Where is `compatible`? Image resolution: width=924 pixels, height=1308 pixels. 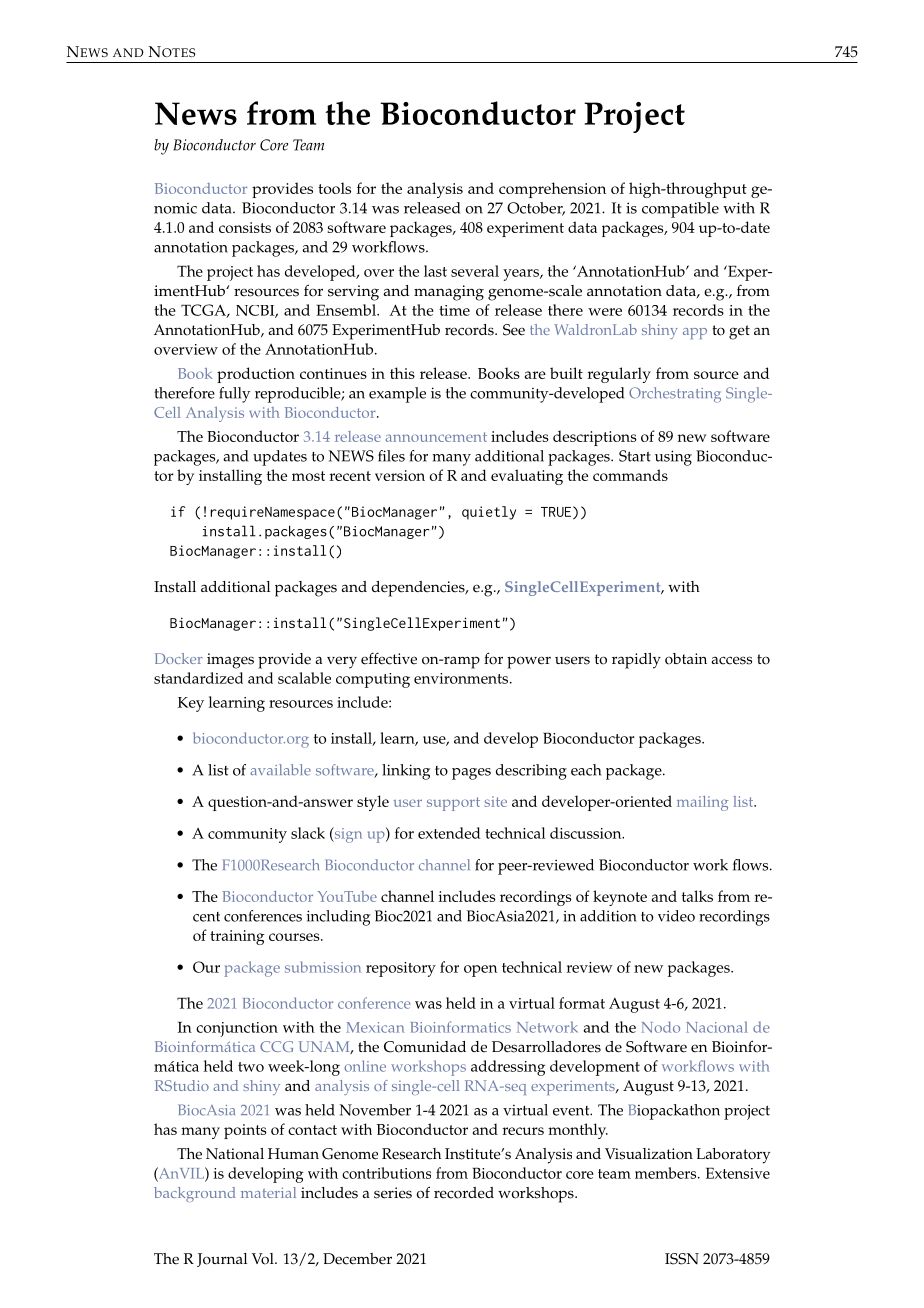 compatible is located at coordinates (680, 210).
